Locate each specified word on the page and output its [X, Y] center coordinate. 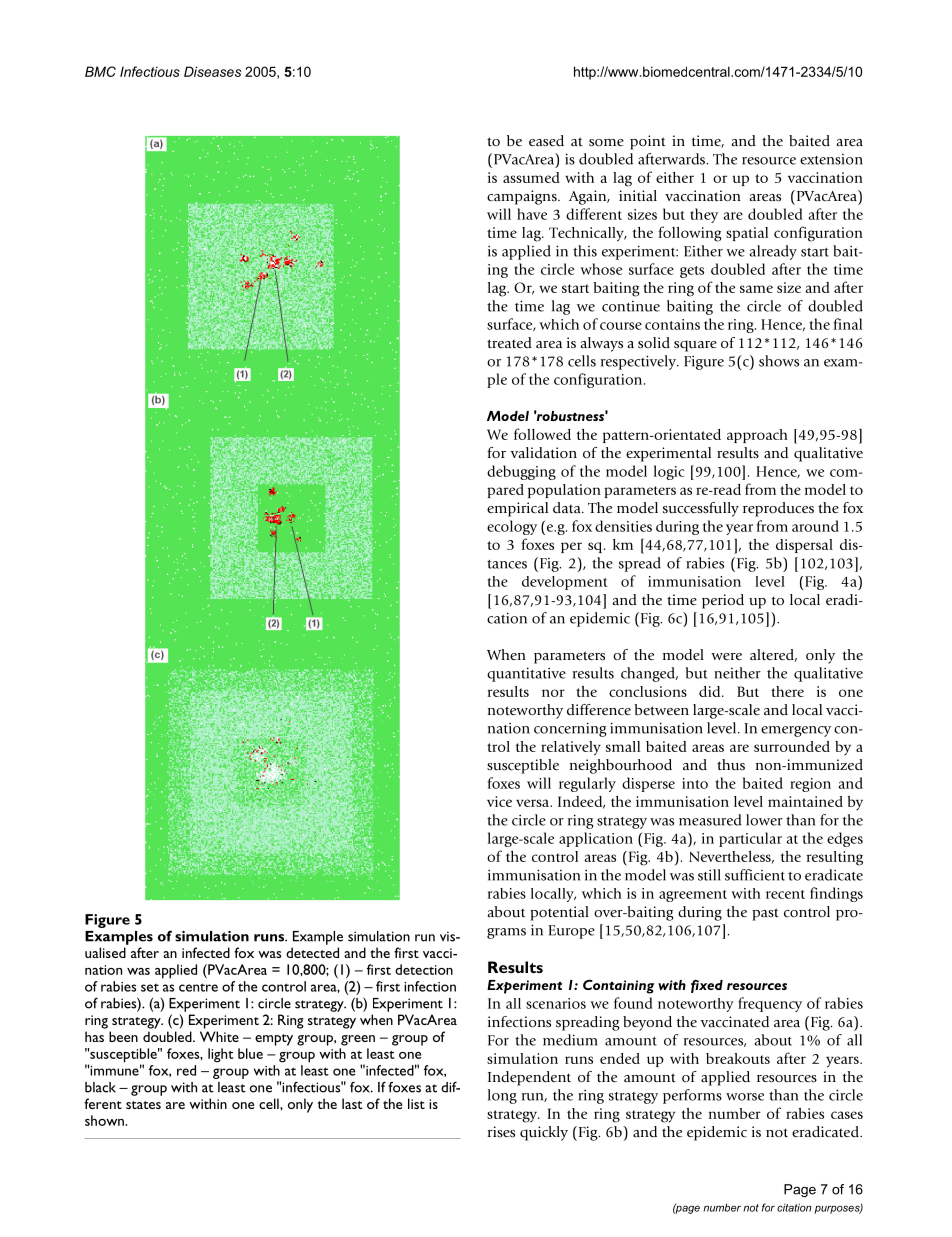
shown [105, 1120]
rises [501, 1132]
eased [546, 141]
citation [794, 1207]
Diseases [212, 71]
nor [553, 693]
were [726, 656]
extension [831, 159]
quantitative [526, 674]
